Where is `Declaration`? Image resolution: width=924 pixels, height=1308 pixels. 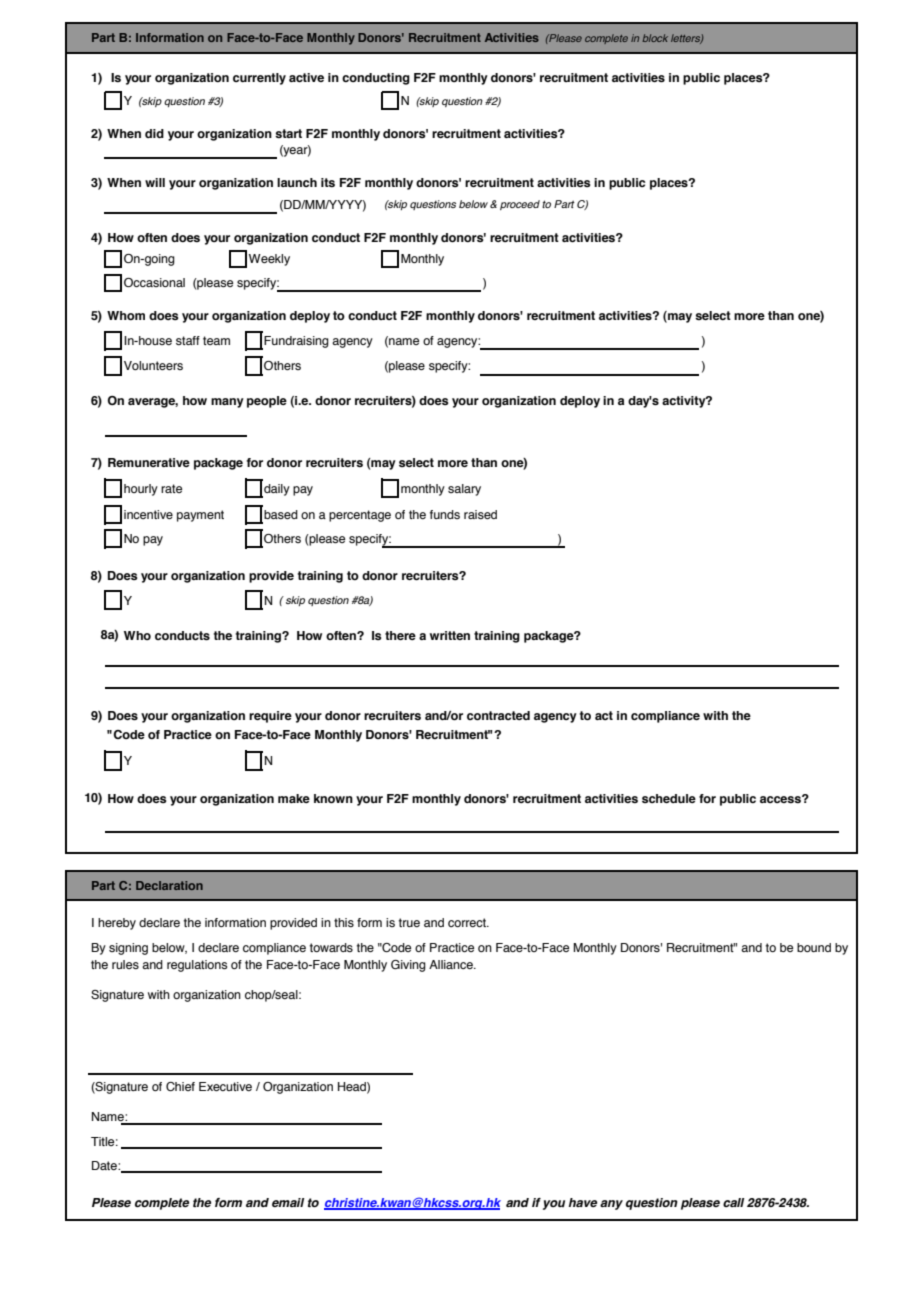 Declaration is located at coordinates (169, 885).
